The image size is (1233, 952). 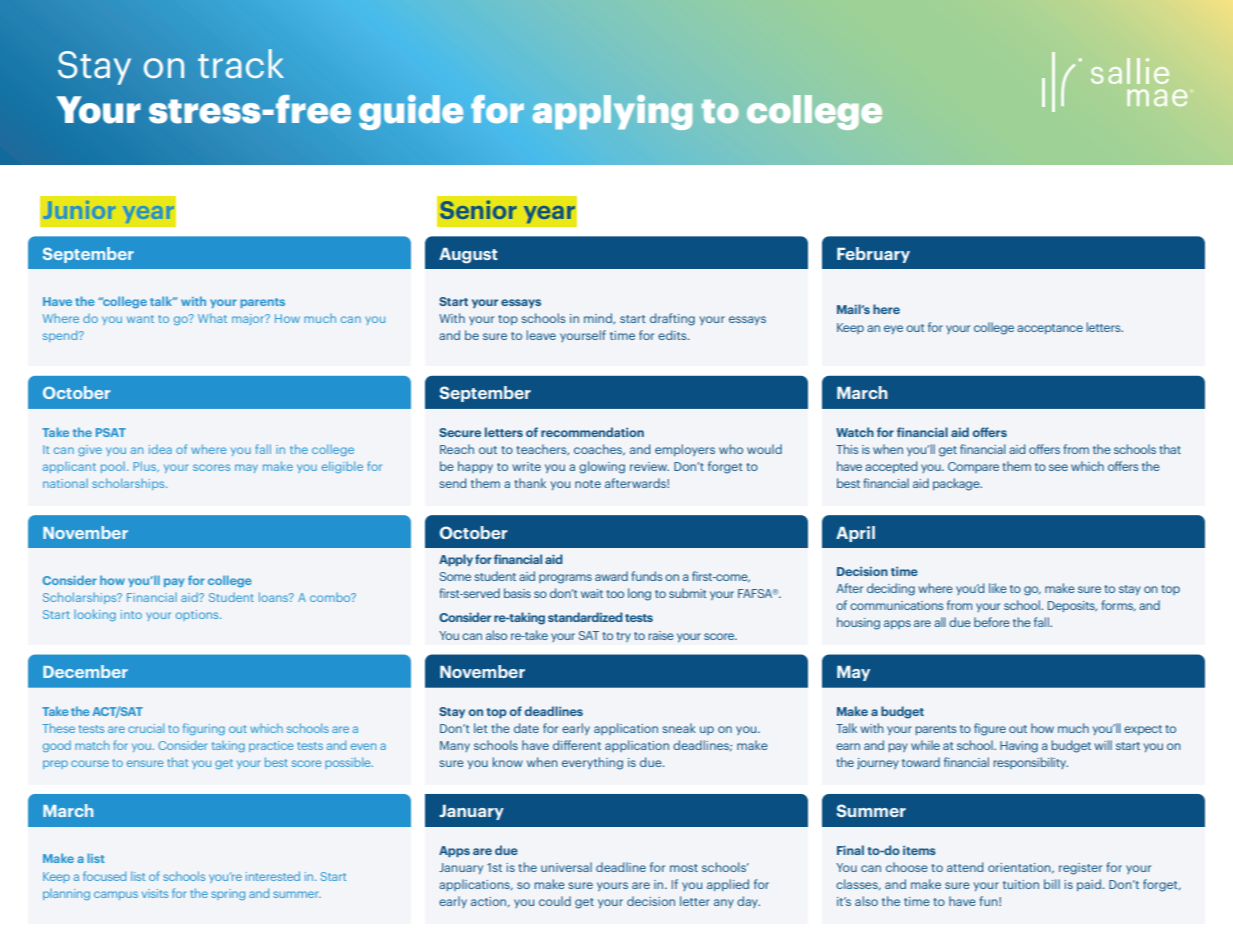 I want to click on tuition, so click(x=1021, y=884).
